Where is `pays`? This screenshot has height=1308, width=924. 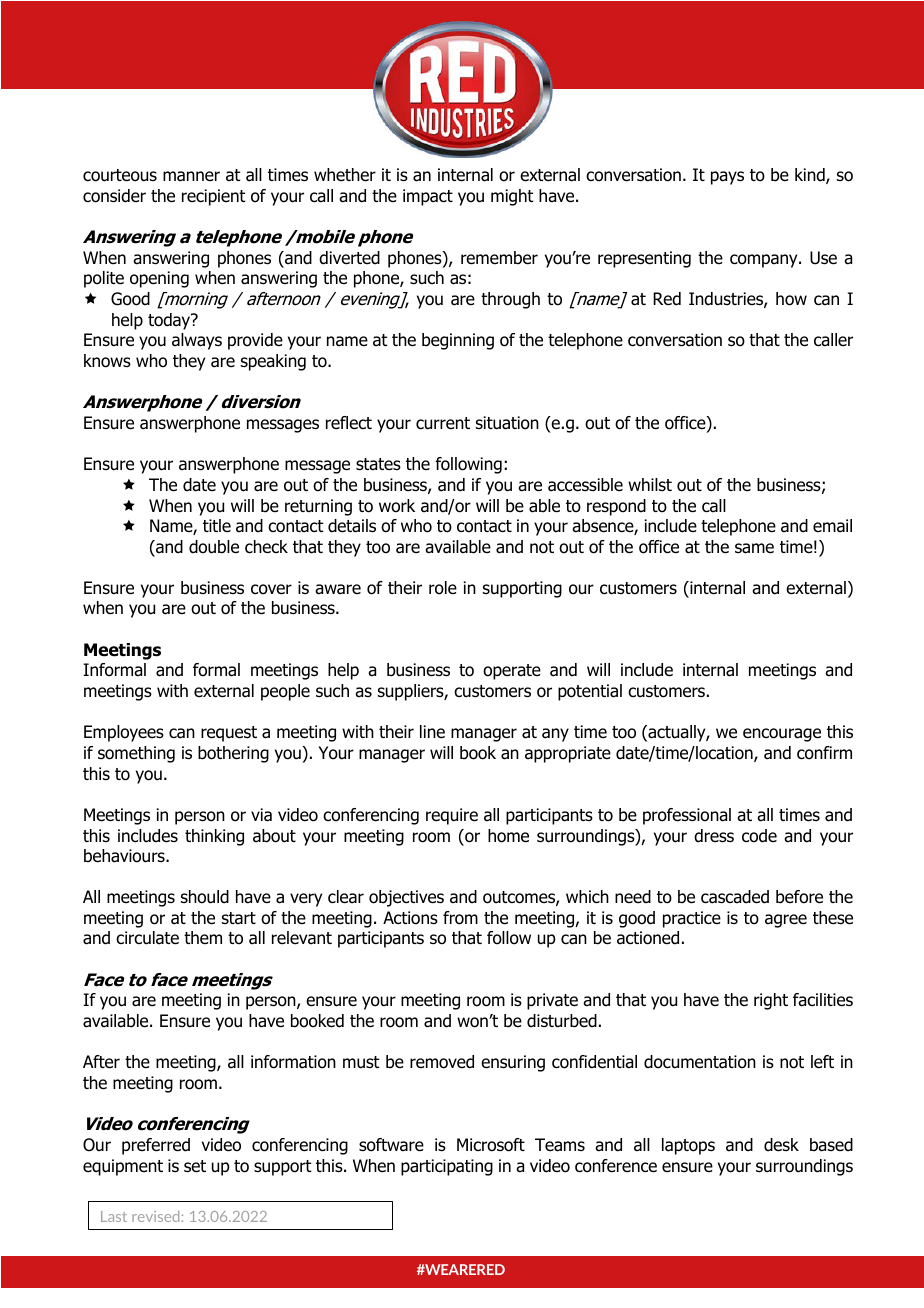 pays is located at coordinates (727, 178).
